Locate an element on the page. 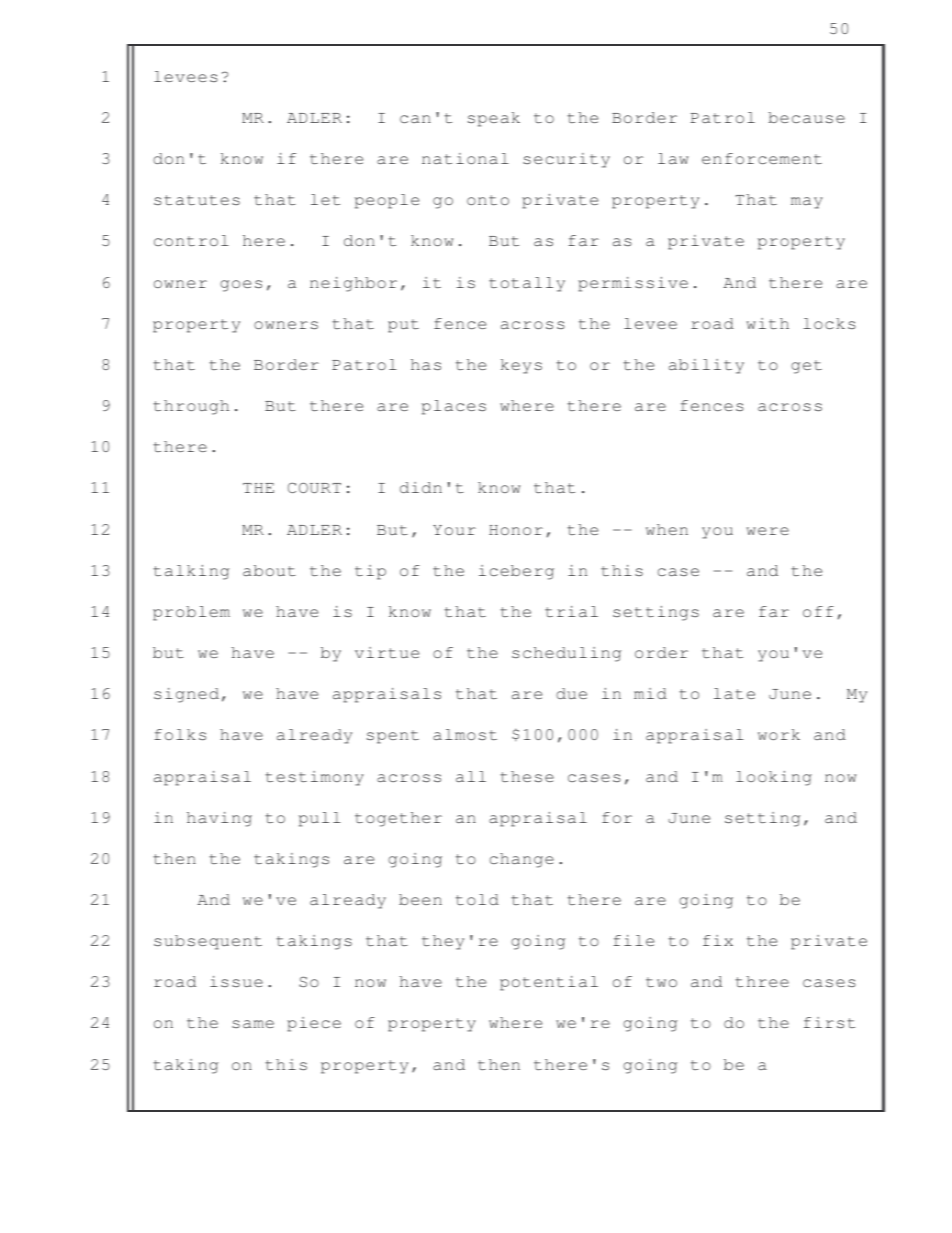 This page has width=952, height=1233. about is located at coordinates (269, 570).
